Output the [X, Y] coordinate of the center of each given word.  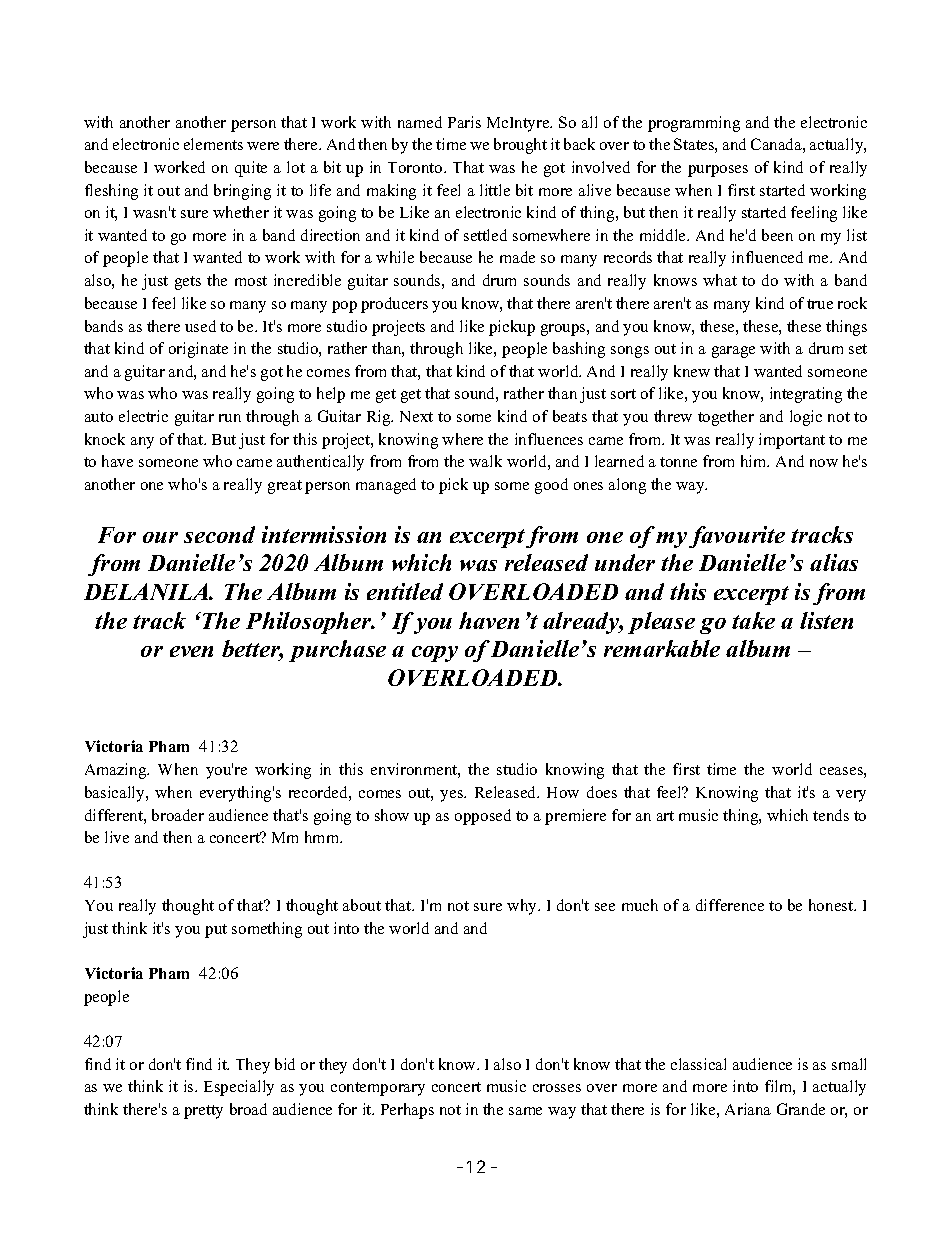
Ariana [748, 1109]
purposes [718, 171]
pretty [203, 1112]
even [191, 651]
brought [520, 146]
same [525, 1111]
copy [435, 654]
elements [213, 144]
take [753, 620]
